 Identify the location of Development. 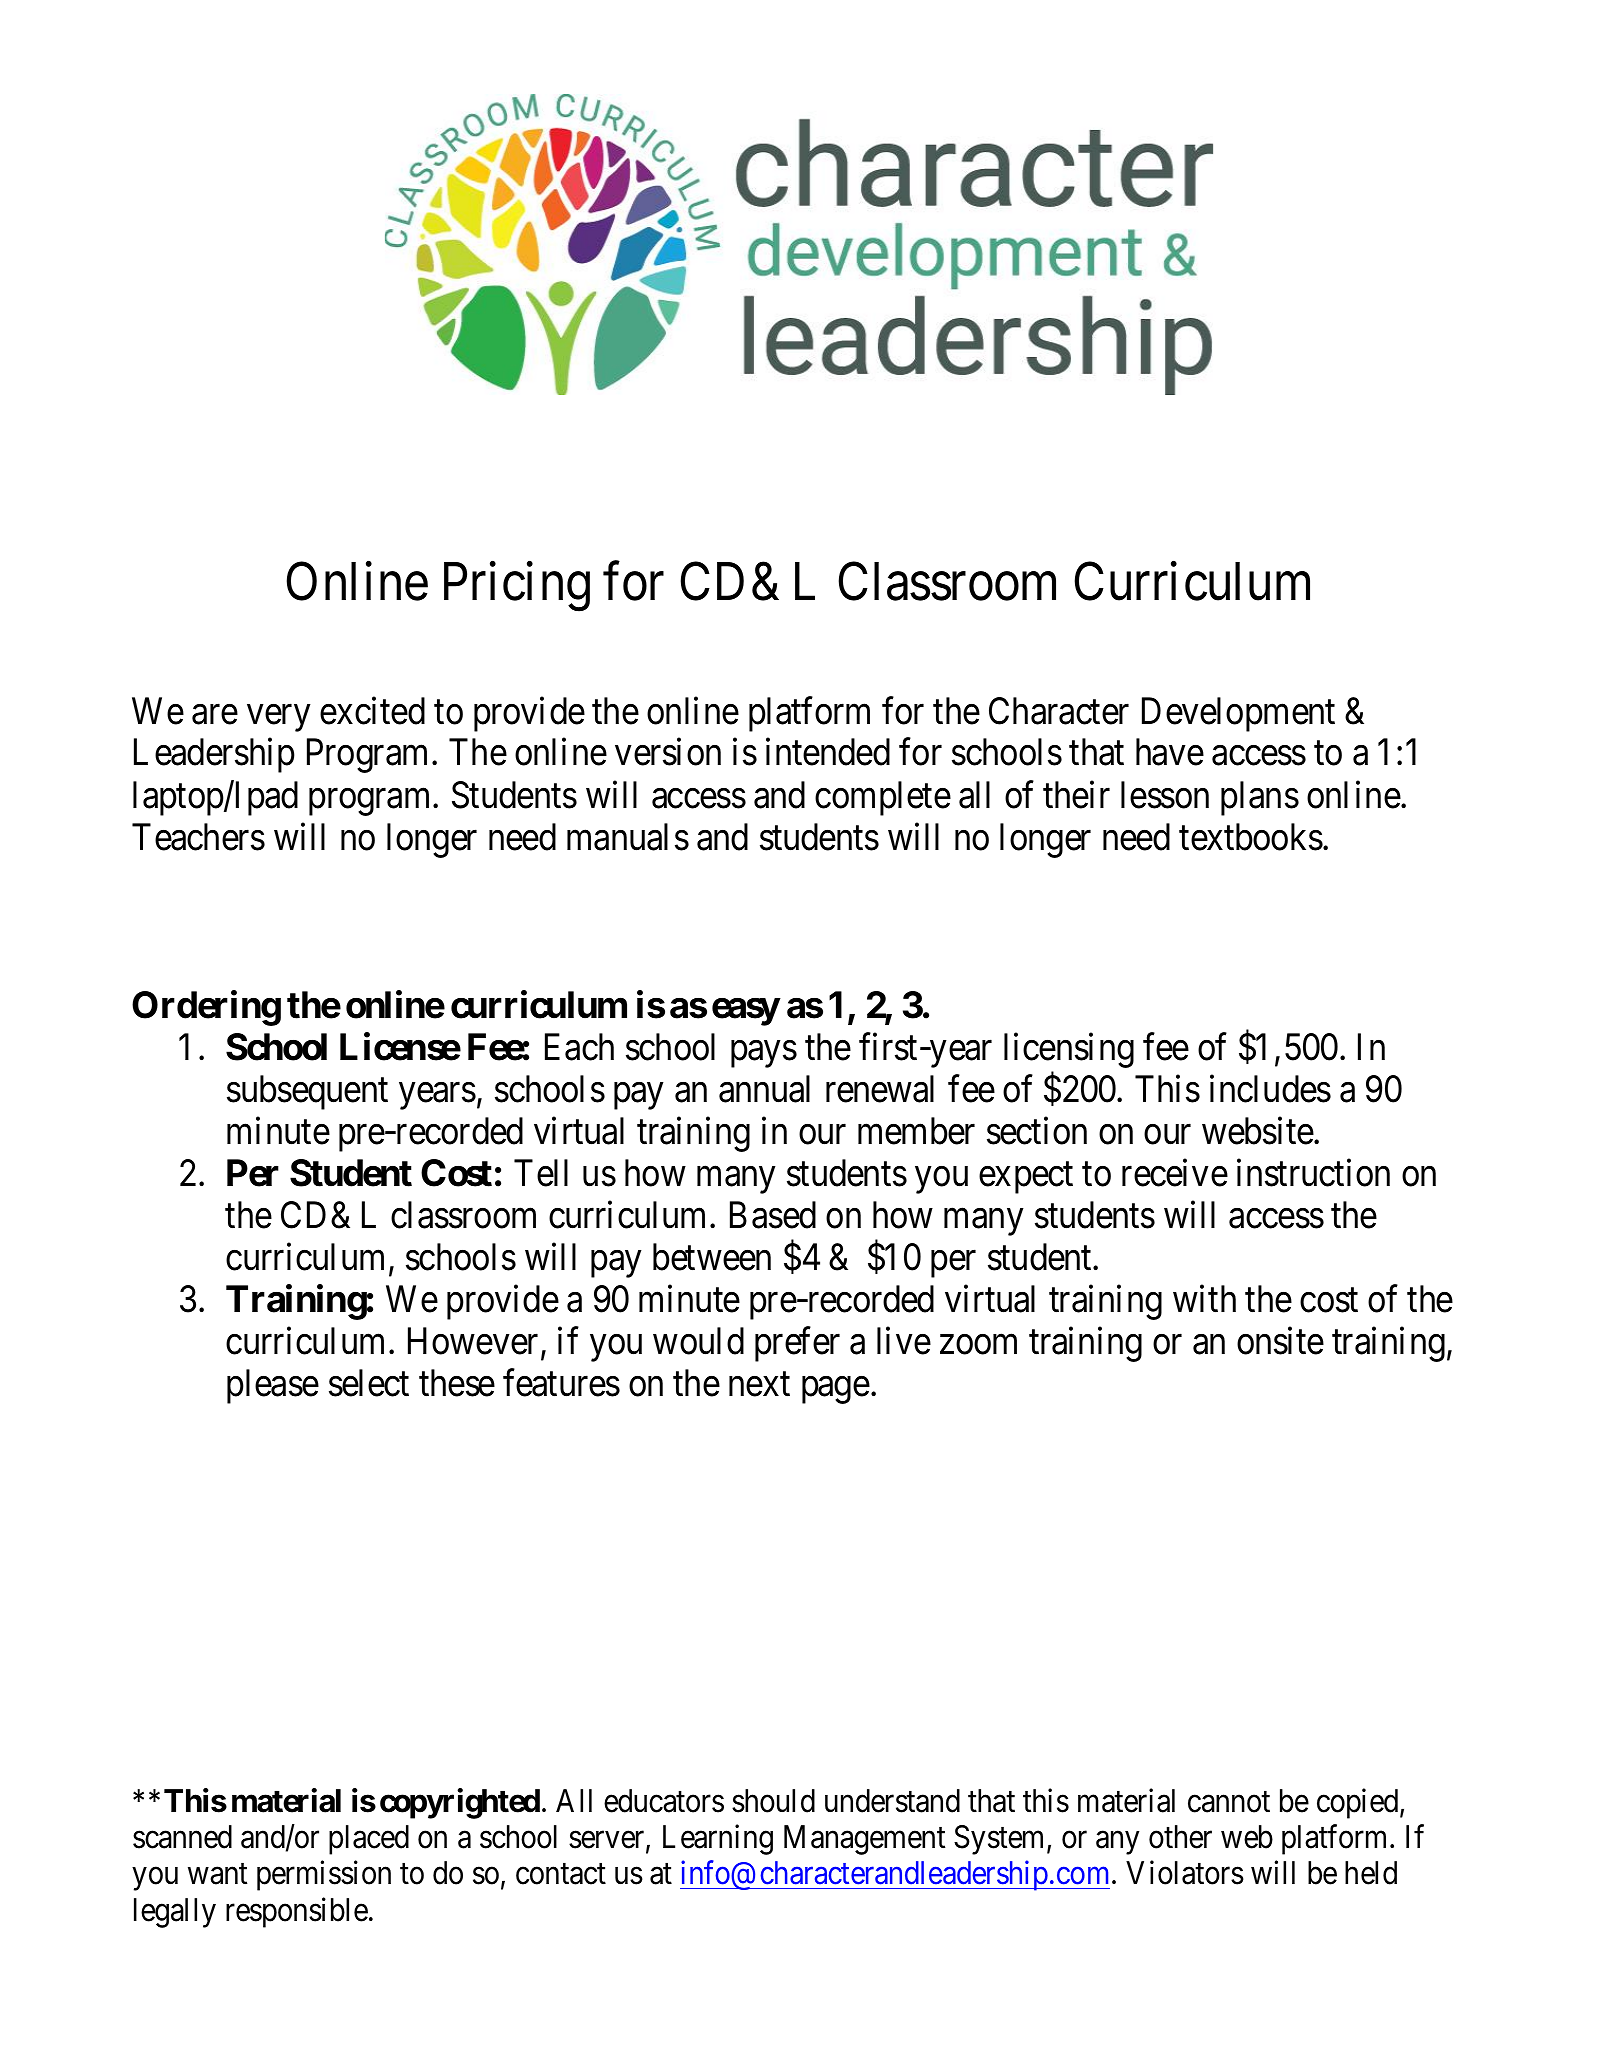
(1238, 714).
